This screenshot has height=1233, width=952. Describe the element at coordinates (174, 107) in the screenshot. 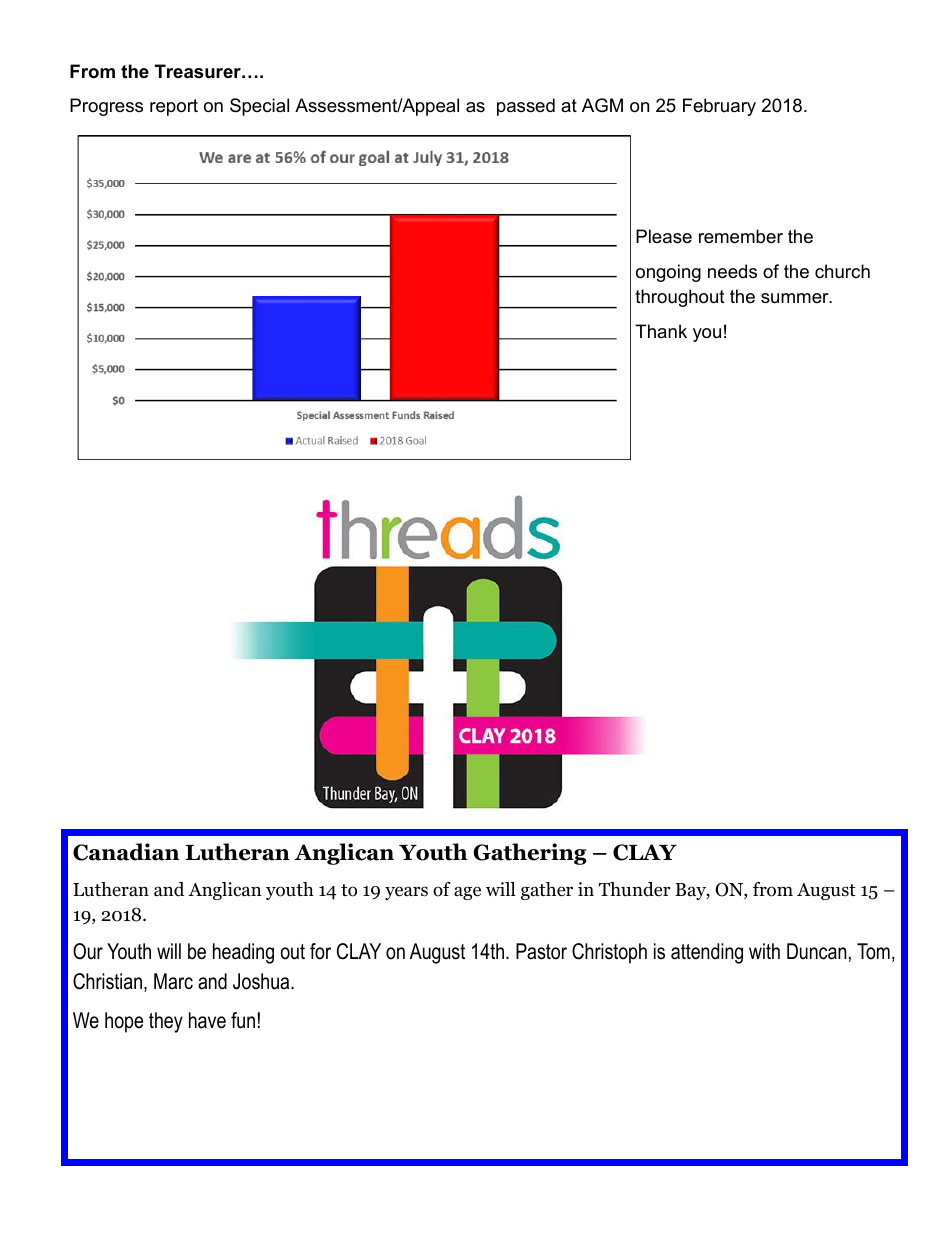

I see `report` at that location.
